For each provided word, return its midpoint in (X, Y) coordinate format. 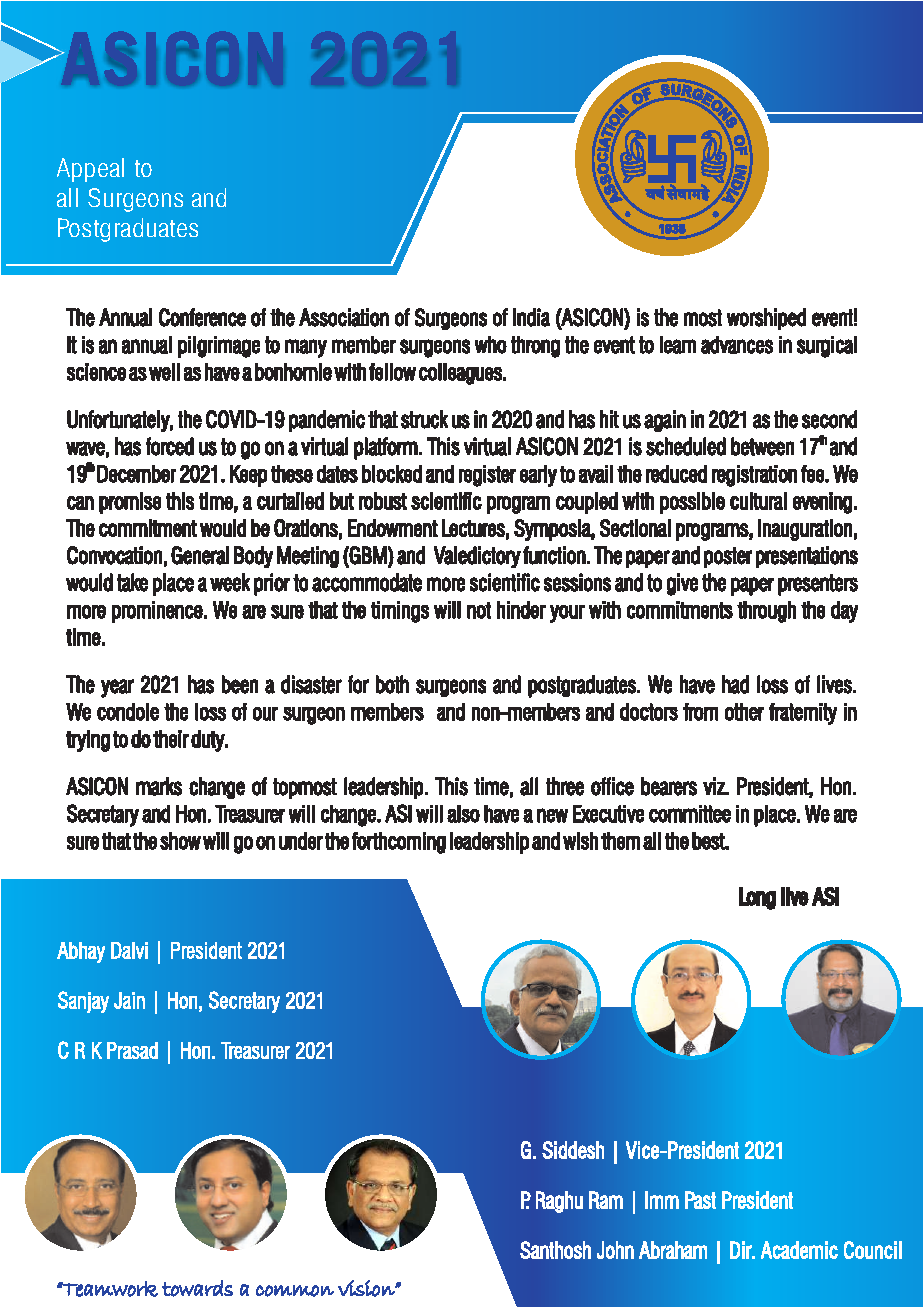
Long (757, 898)
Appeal (90, 170)
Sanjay (83, 1002)
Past (700, 1200)
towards (197, 1288)
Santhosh (555, 1250)
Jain (129, 1000)
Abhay (81, 952)
